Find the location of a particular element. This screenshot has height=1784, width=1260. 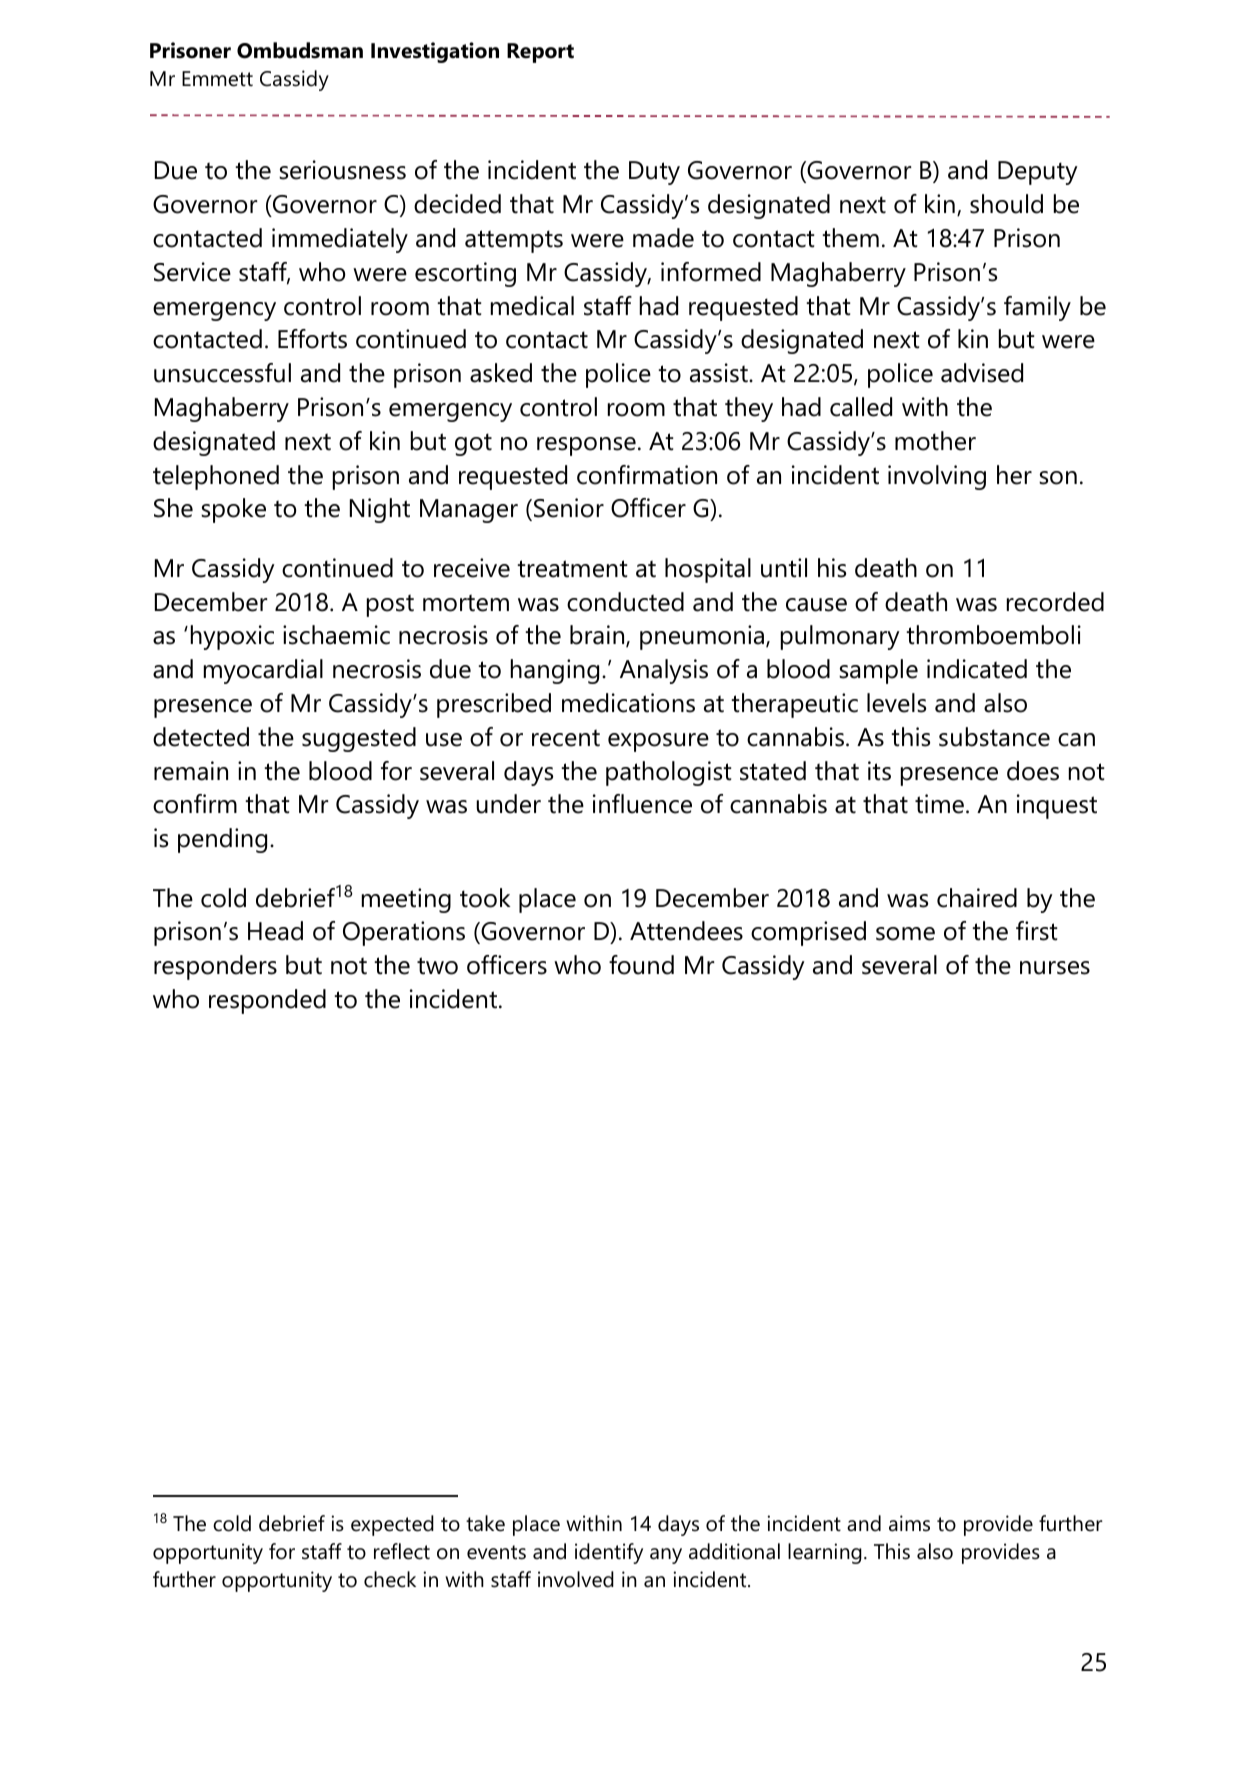

Report is located at coordinates (540, 53).
